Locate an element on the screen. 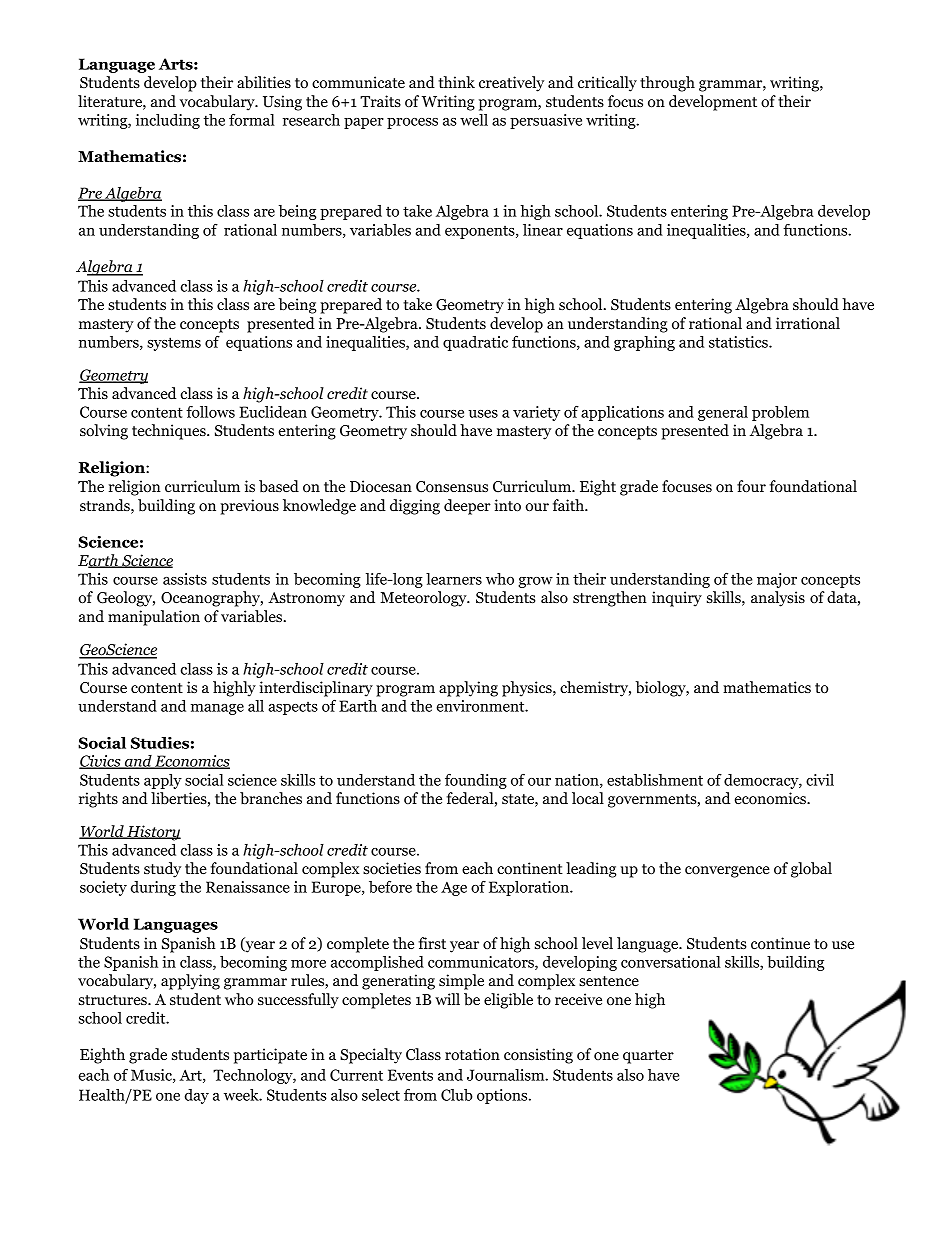 The image size is (952, 1233). through is located at coordinates (667, 84).
